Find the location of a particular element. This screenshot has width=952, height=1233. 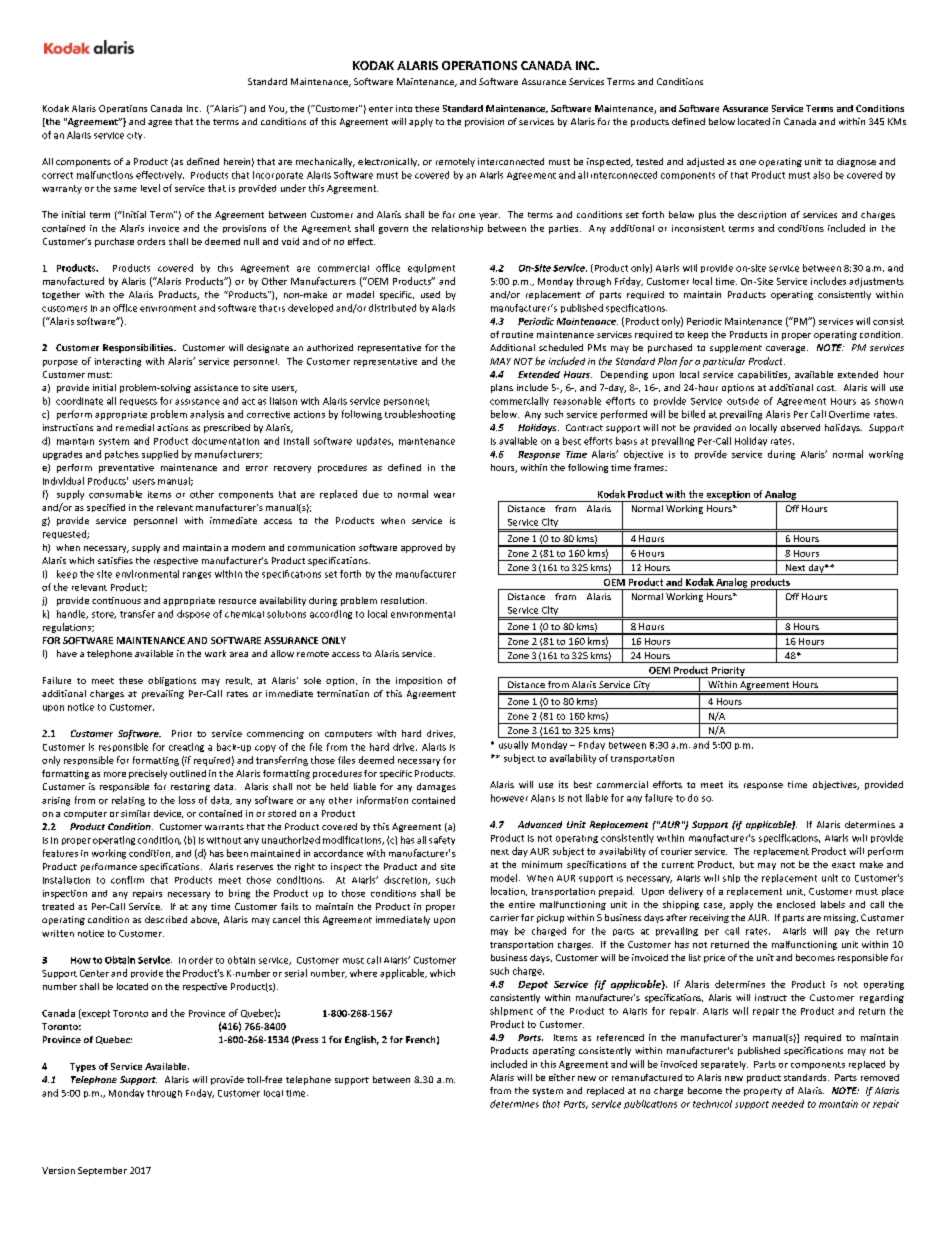

requests is located at coordinates (138, 402).
